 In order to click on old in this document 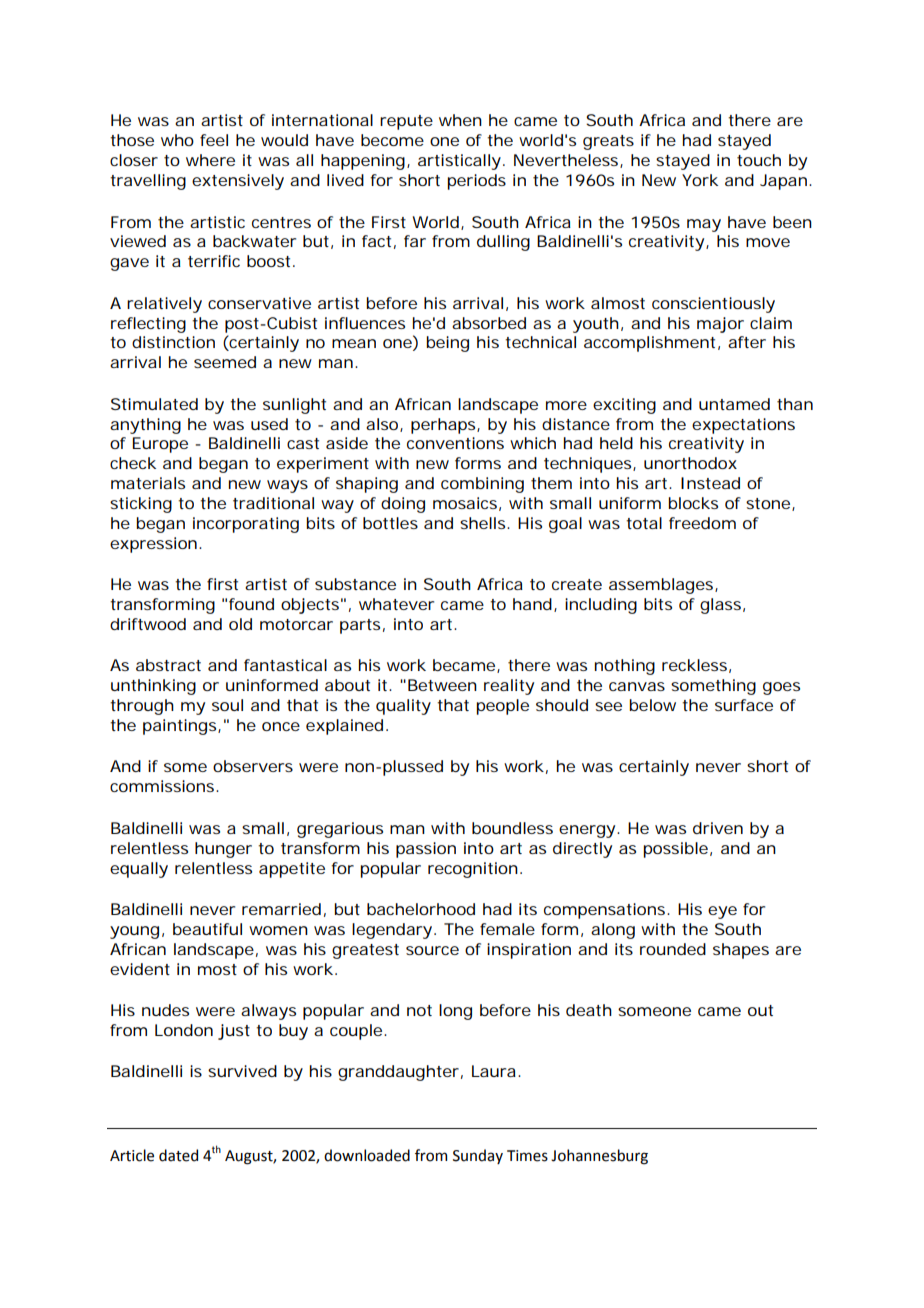, I will do `click(240, 624)`.
